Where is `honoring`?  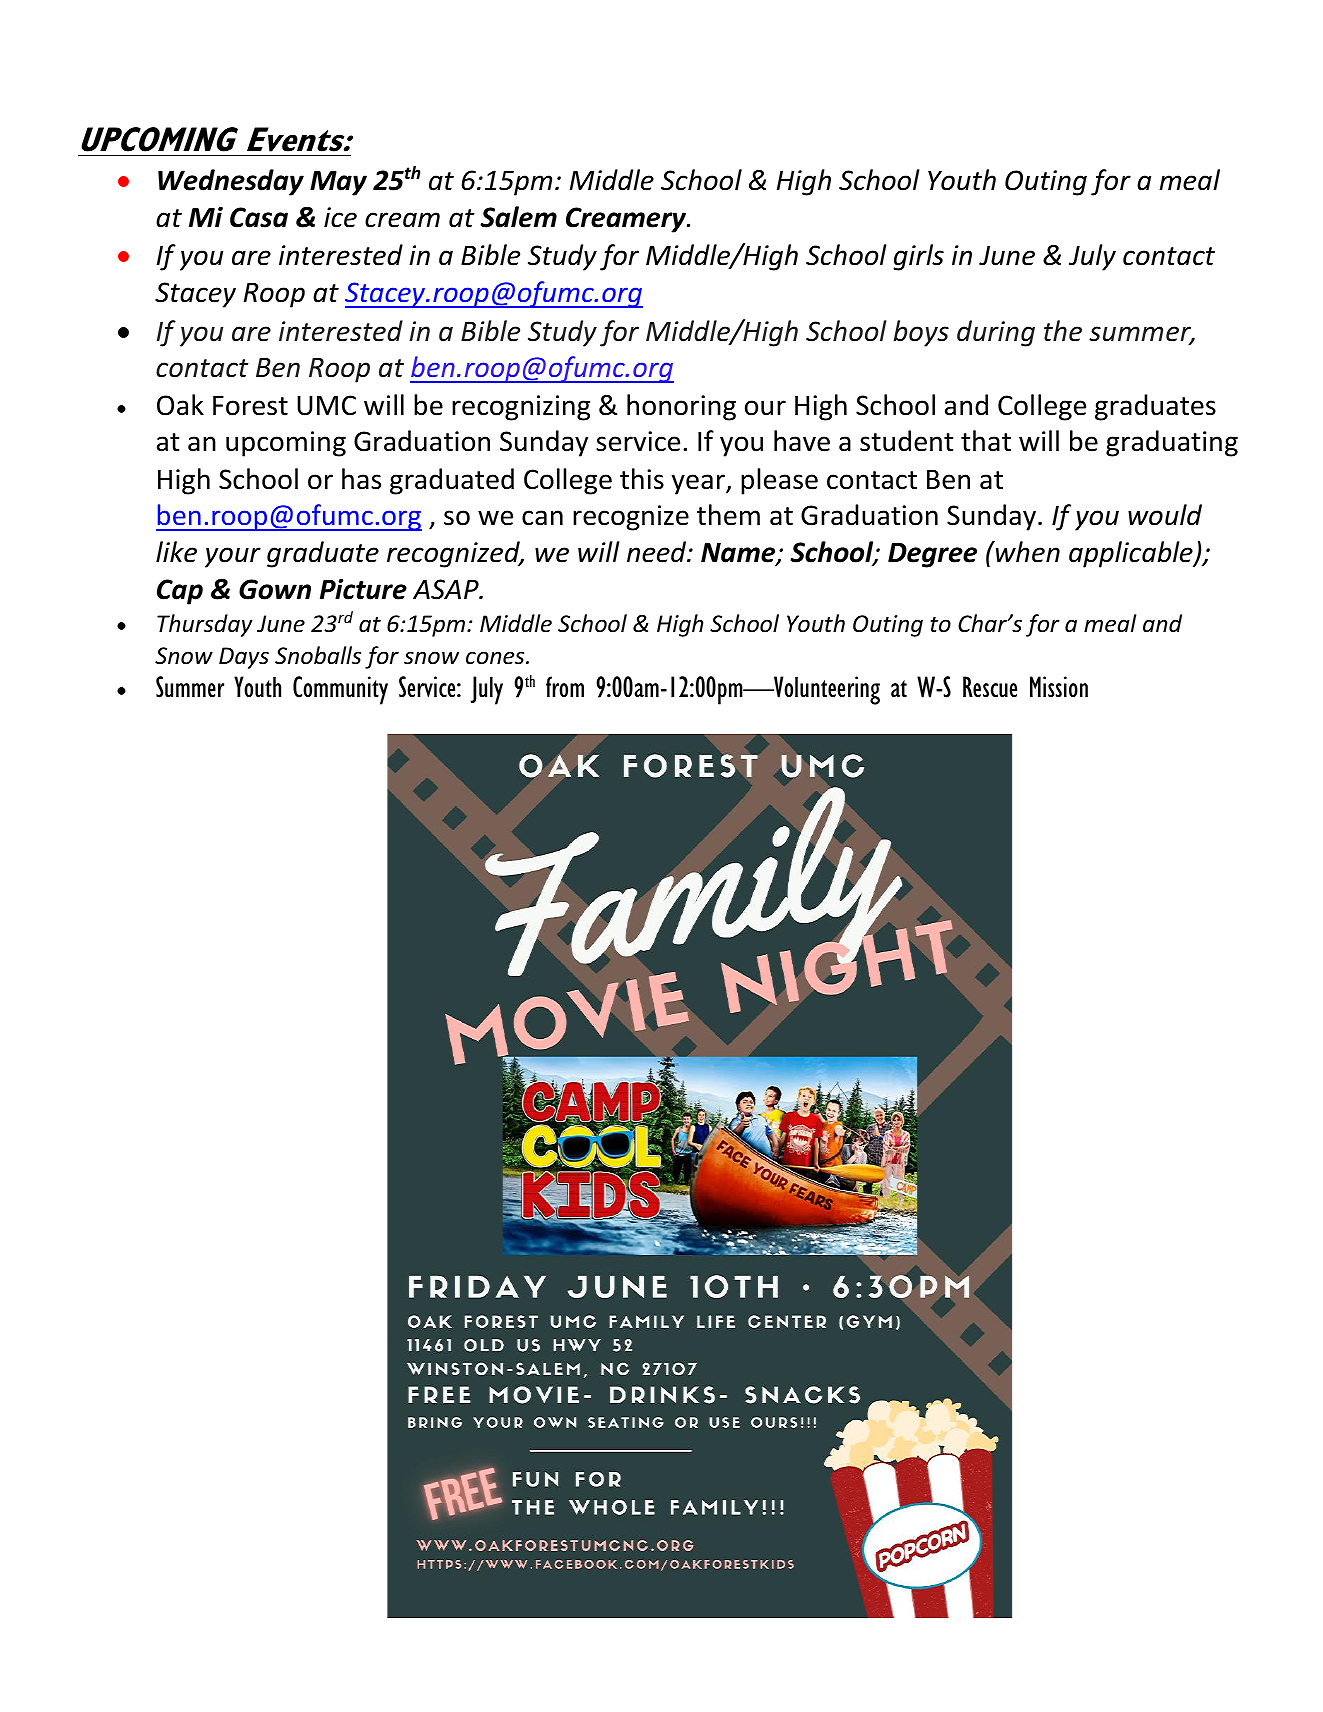
honoring is located at coordinates (681, 407).
